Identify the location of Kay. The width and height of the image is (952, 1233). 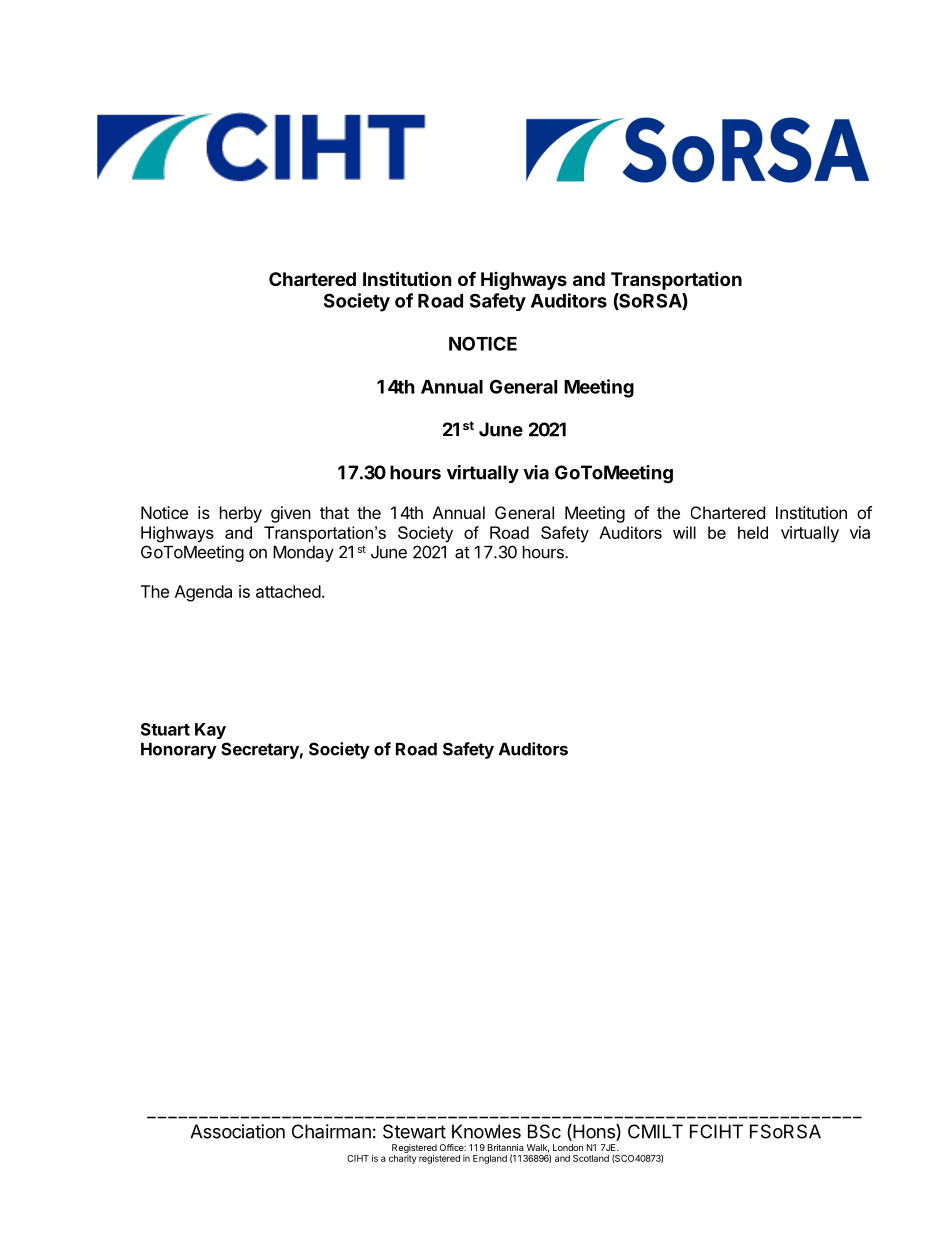
(210, 731).
